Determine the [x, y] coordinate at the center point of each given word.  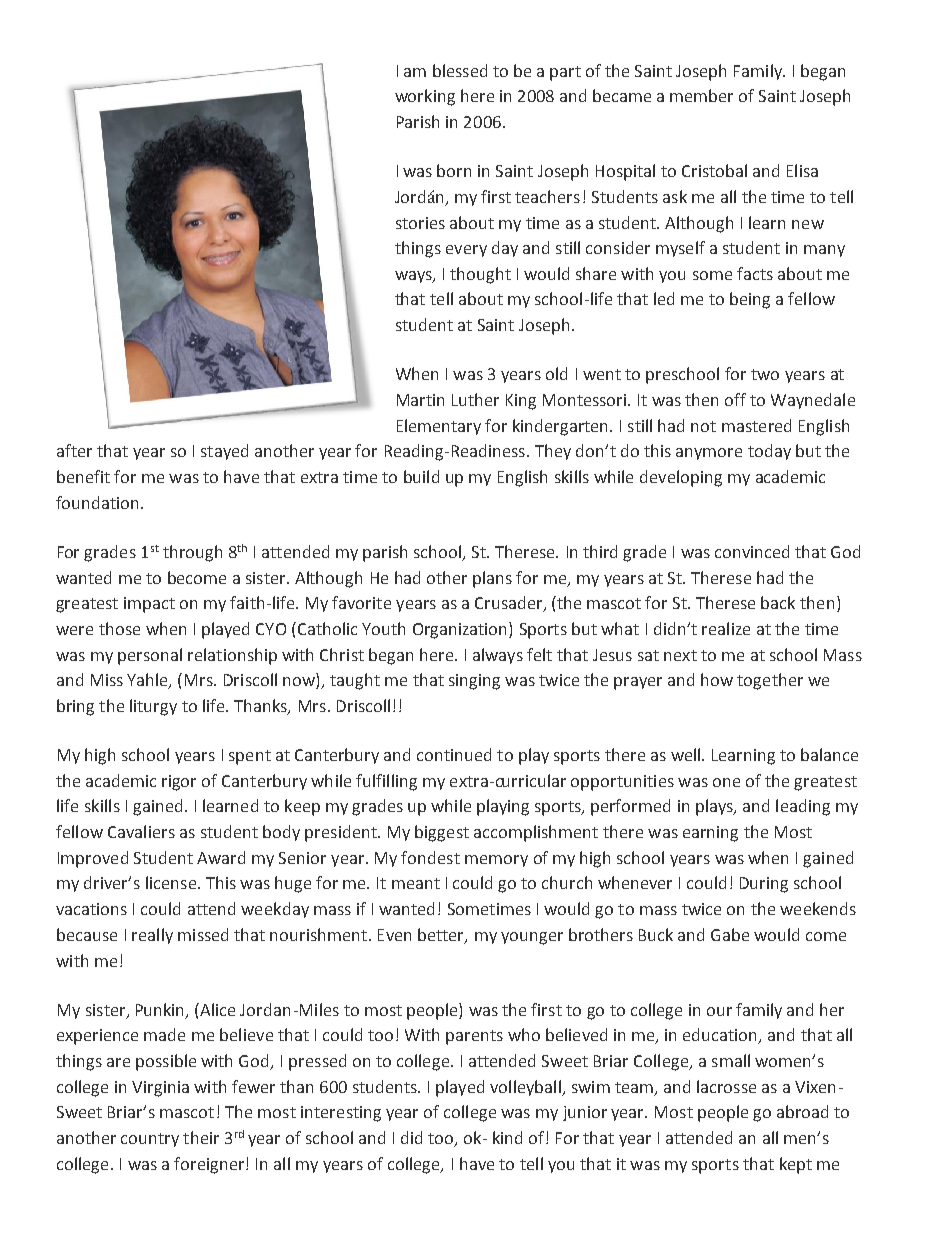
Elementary [439, 427]
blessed [460, 70]
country [150, 1140]
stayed [224, 452]
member [701, 95]
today [769, 452]
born [454, 170]
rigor [179, 783]
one [726, 782]
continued [454, 754]
